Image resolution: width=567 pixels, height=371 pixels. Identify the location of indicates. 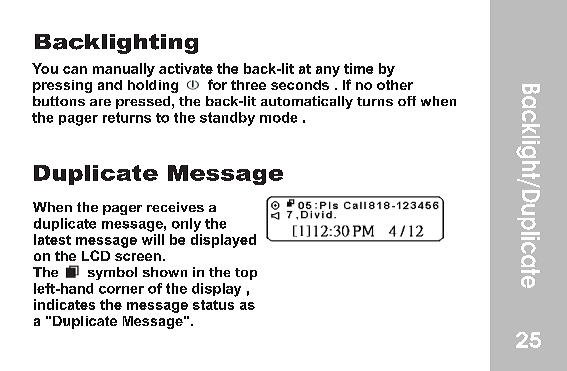
(64, 304).
